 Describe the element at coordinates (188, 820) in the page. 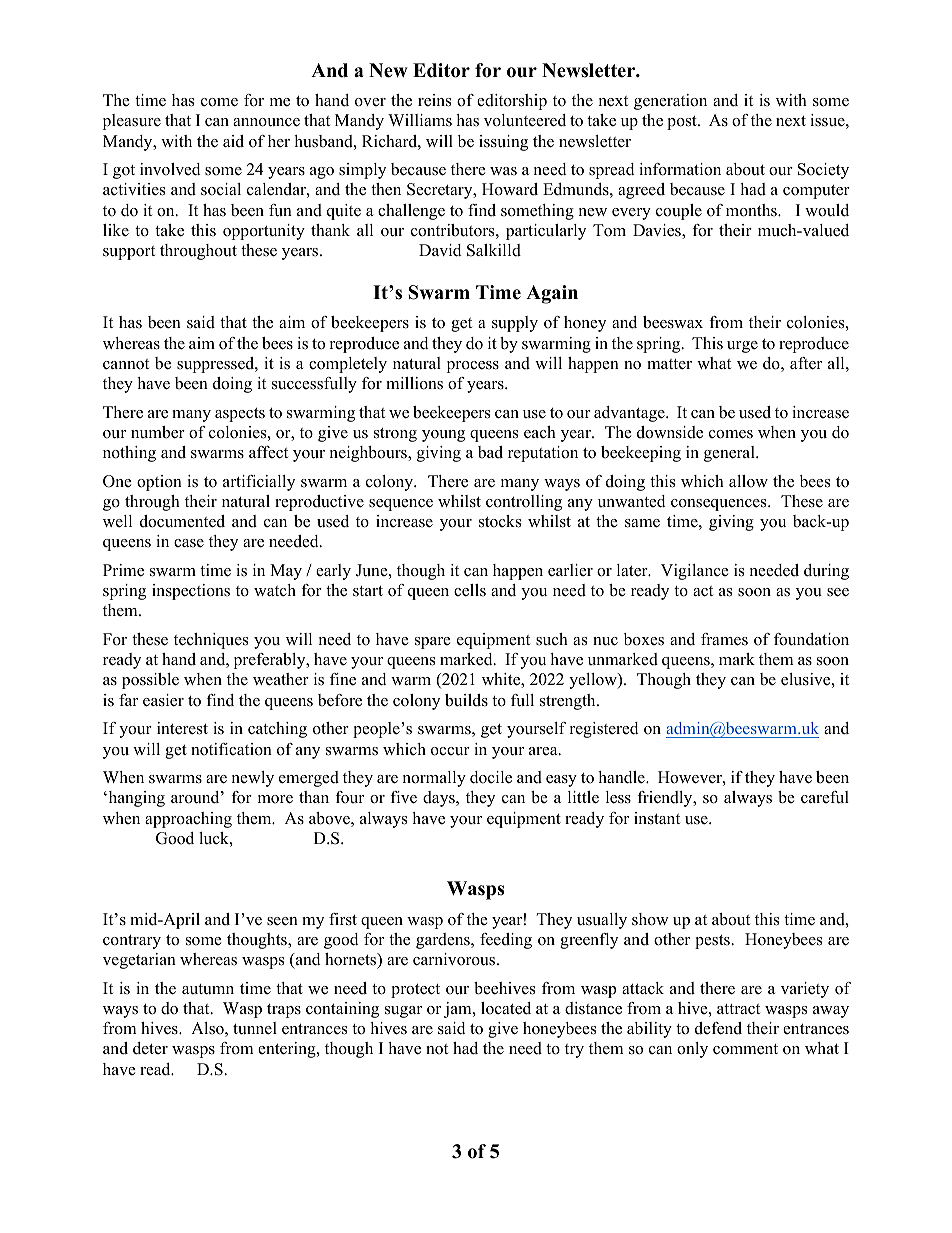

I see `approaching` at that location.
